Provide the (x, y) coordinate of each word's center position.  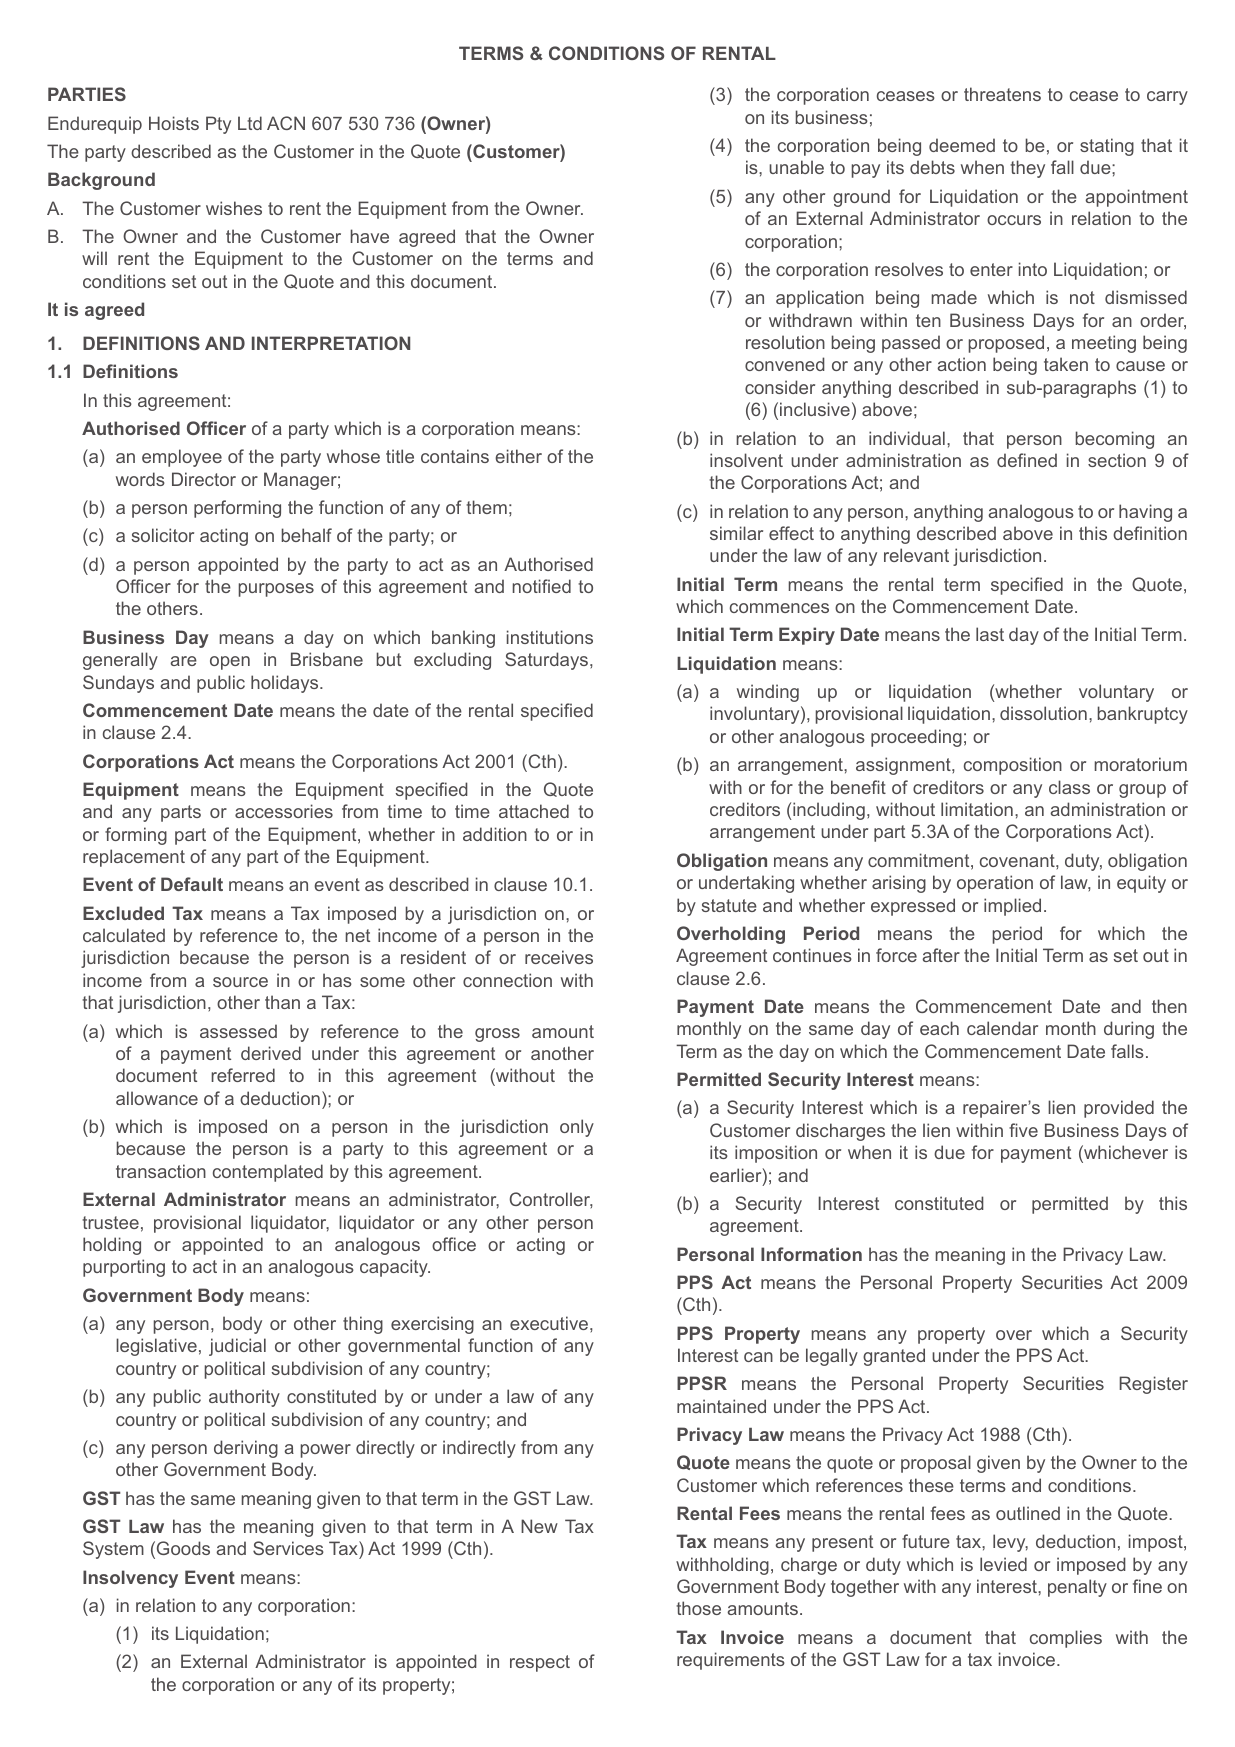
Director (204, 479)
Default (192, 884)
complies (1066, 1639)
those (698, 1608)
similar (736, 533)
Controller (551, 1200)
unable (796, 167)
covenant (1018, 860)
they (1027, 169)
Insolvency (130, 1579)
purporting (124, 1268)
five (1023, 1130)
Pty (218, 125)
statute (729, 905)
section (1117, 460)
